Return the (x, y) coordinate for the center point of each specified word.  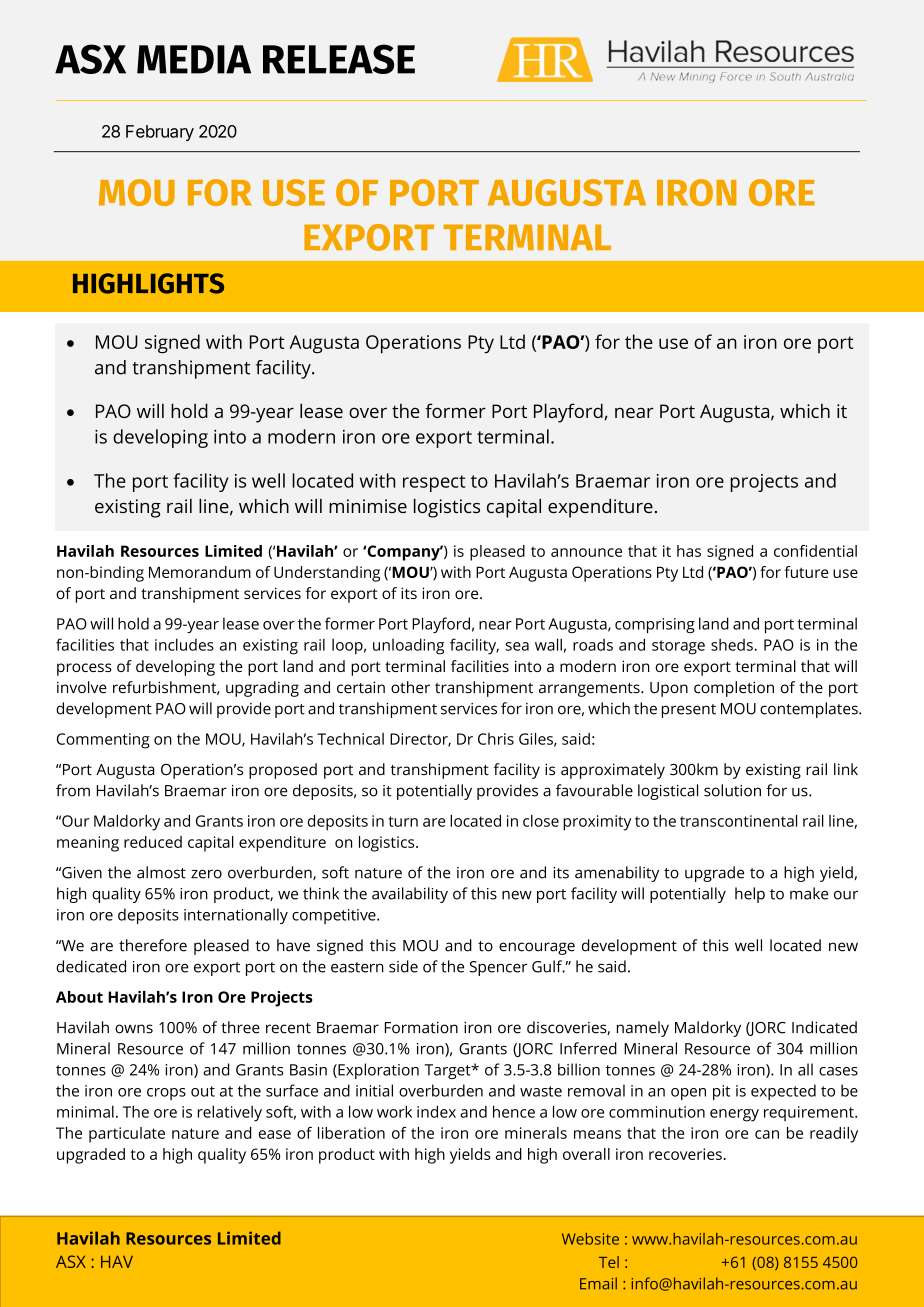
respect (434, 483)
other (410, 687)
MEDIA (194, 59)
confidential (815, 551)
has (689, 551)
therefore (153, 945)
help (750, 895)
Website (590, 1239)
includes (184, 644)
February (160, 133)
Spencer (498, 968)
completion (734, 689)
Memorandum (200, 572)
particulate (127, 1135)
